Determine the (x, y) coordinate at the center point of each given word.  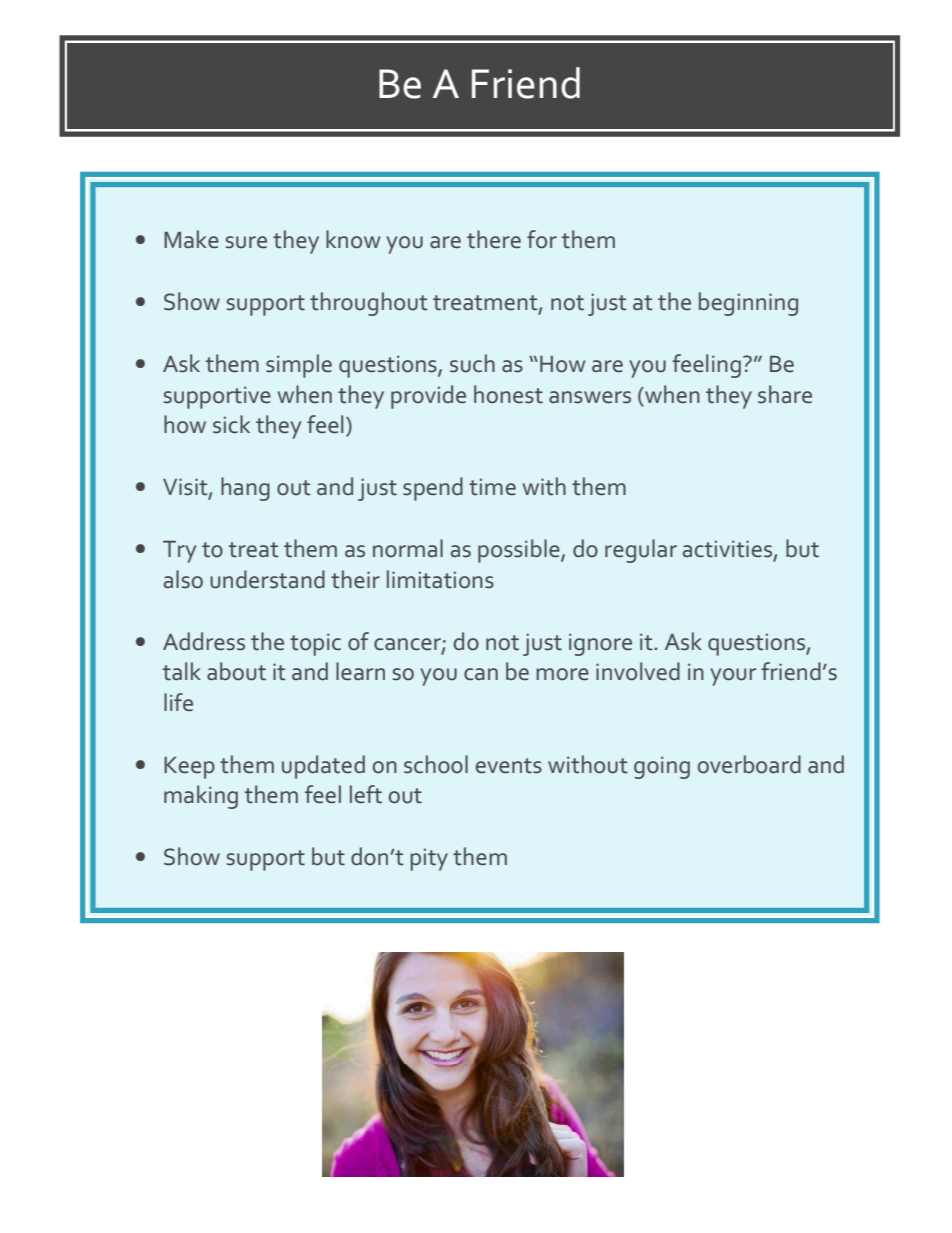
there (494, 239)
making (201, 797)
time (492, 487)
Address (204, 641)
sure (246, 242)
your (733, 677)
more (562, 674)
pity (429, 859)
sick (231, 424)
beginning (748, 304)
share (785, 394)
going (662, 767)
